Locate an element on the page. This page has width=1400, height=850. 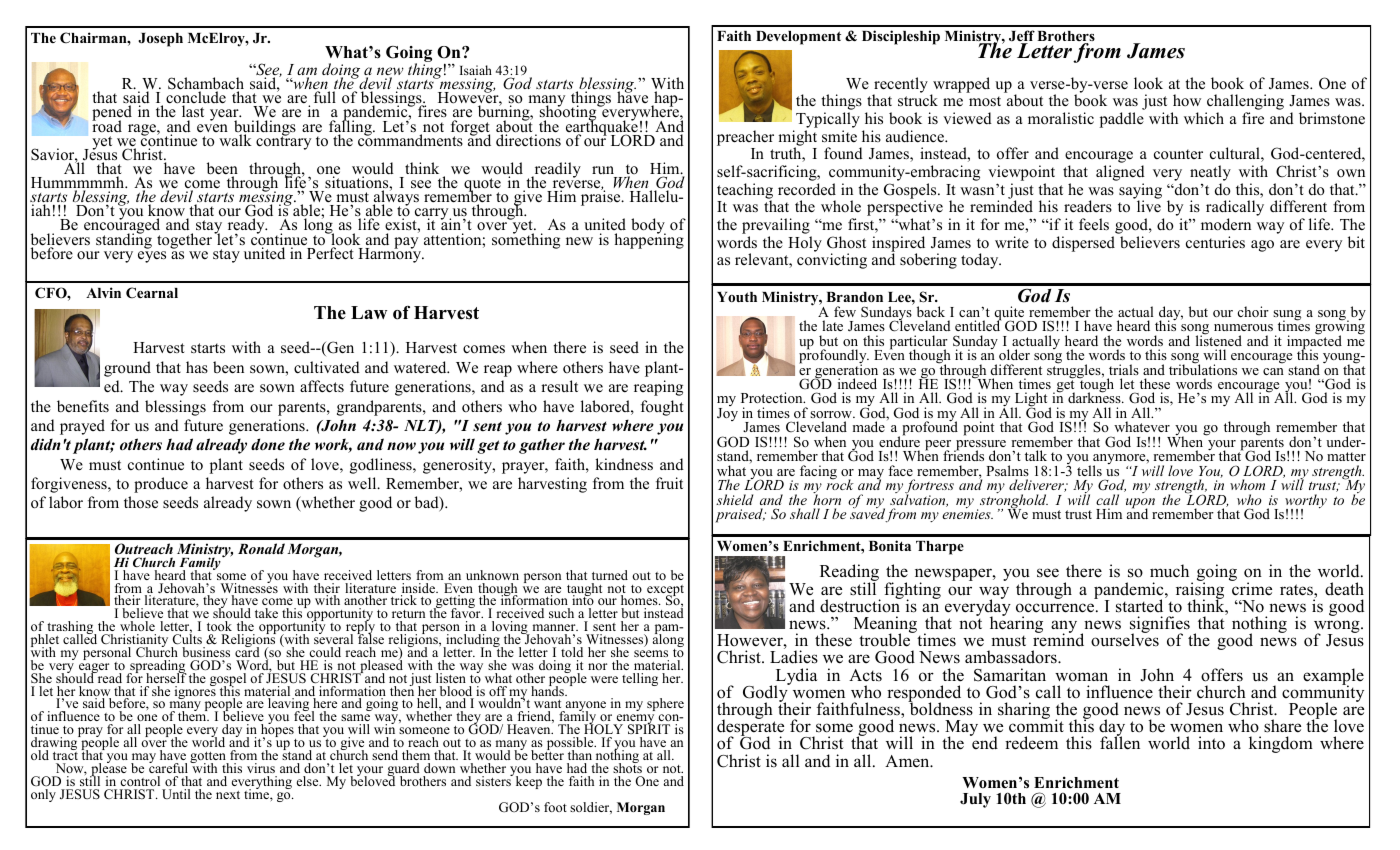
Joseph is located at coordinates (160, 40).
